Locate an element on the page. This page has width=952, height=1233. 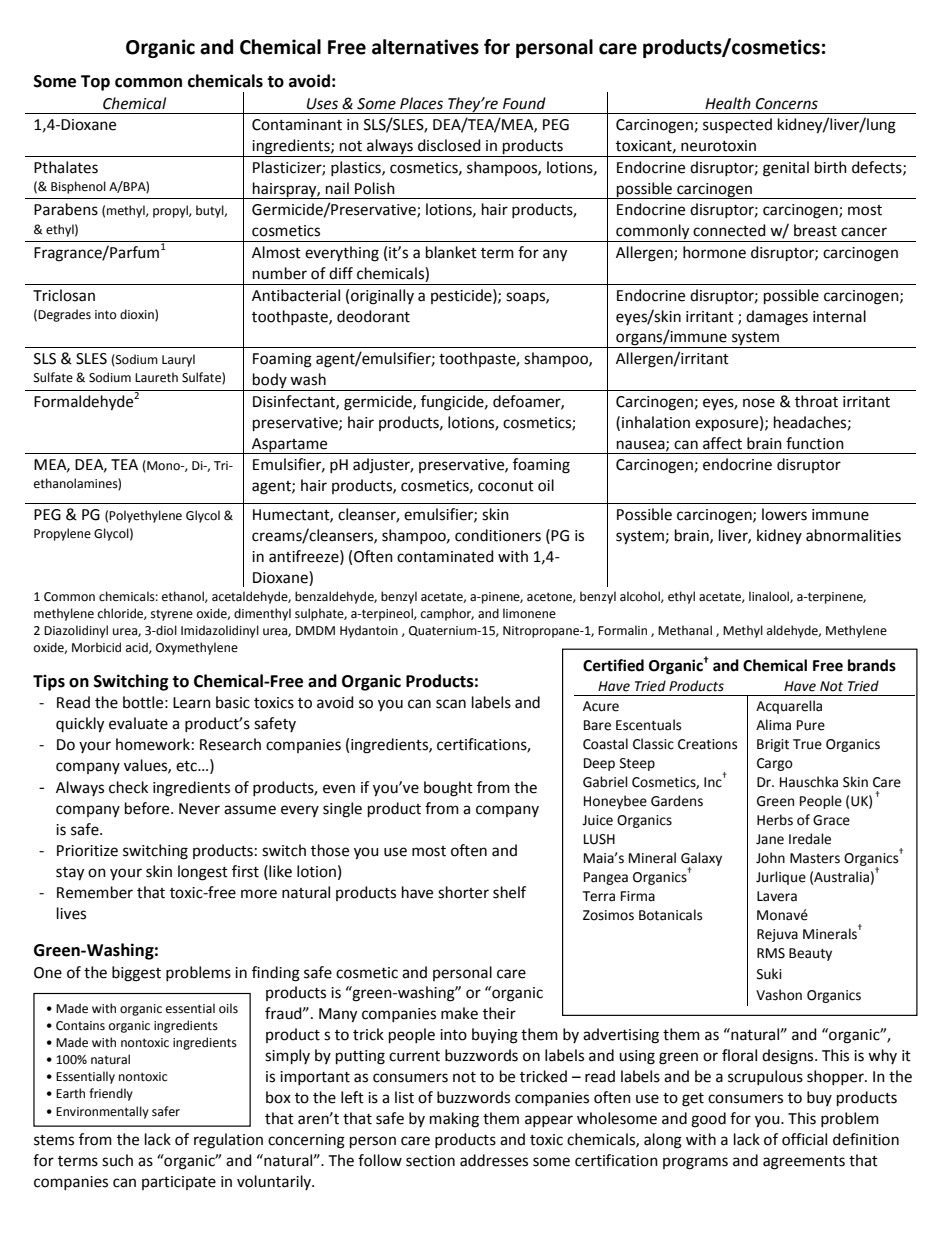
function is located at coordinates (815, 443).
